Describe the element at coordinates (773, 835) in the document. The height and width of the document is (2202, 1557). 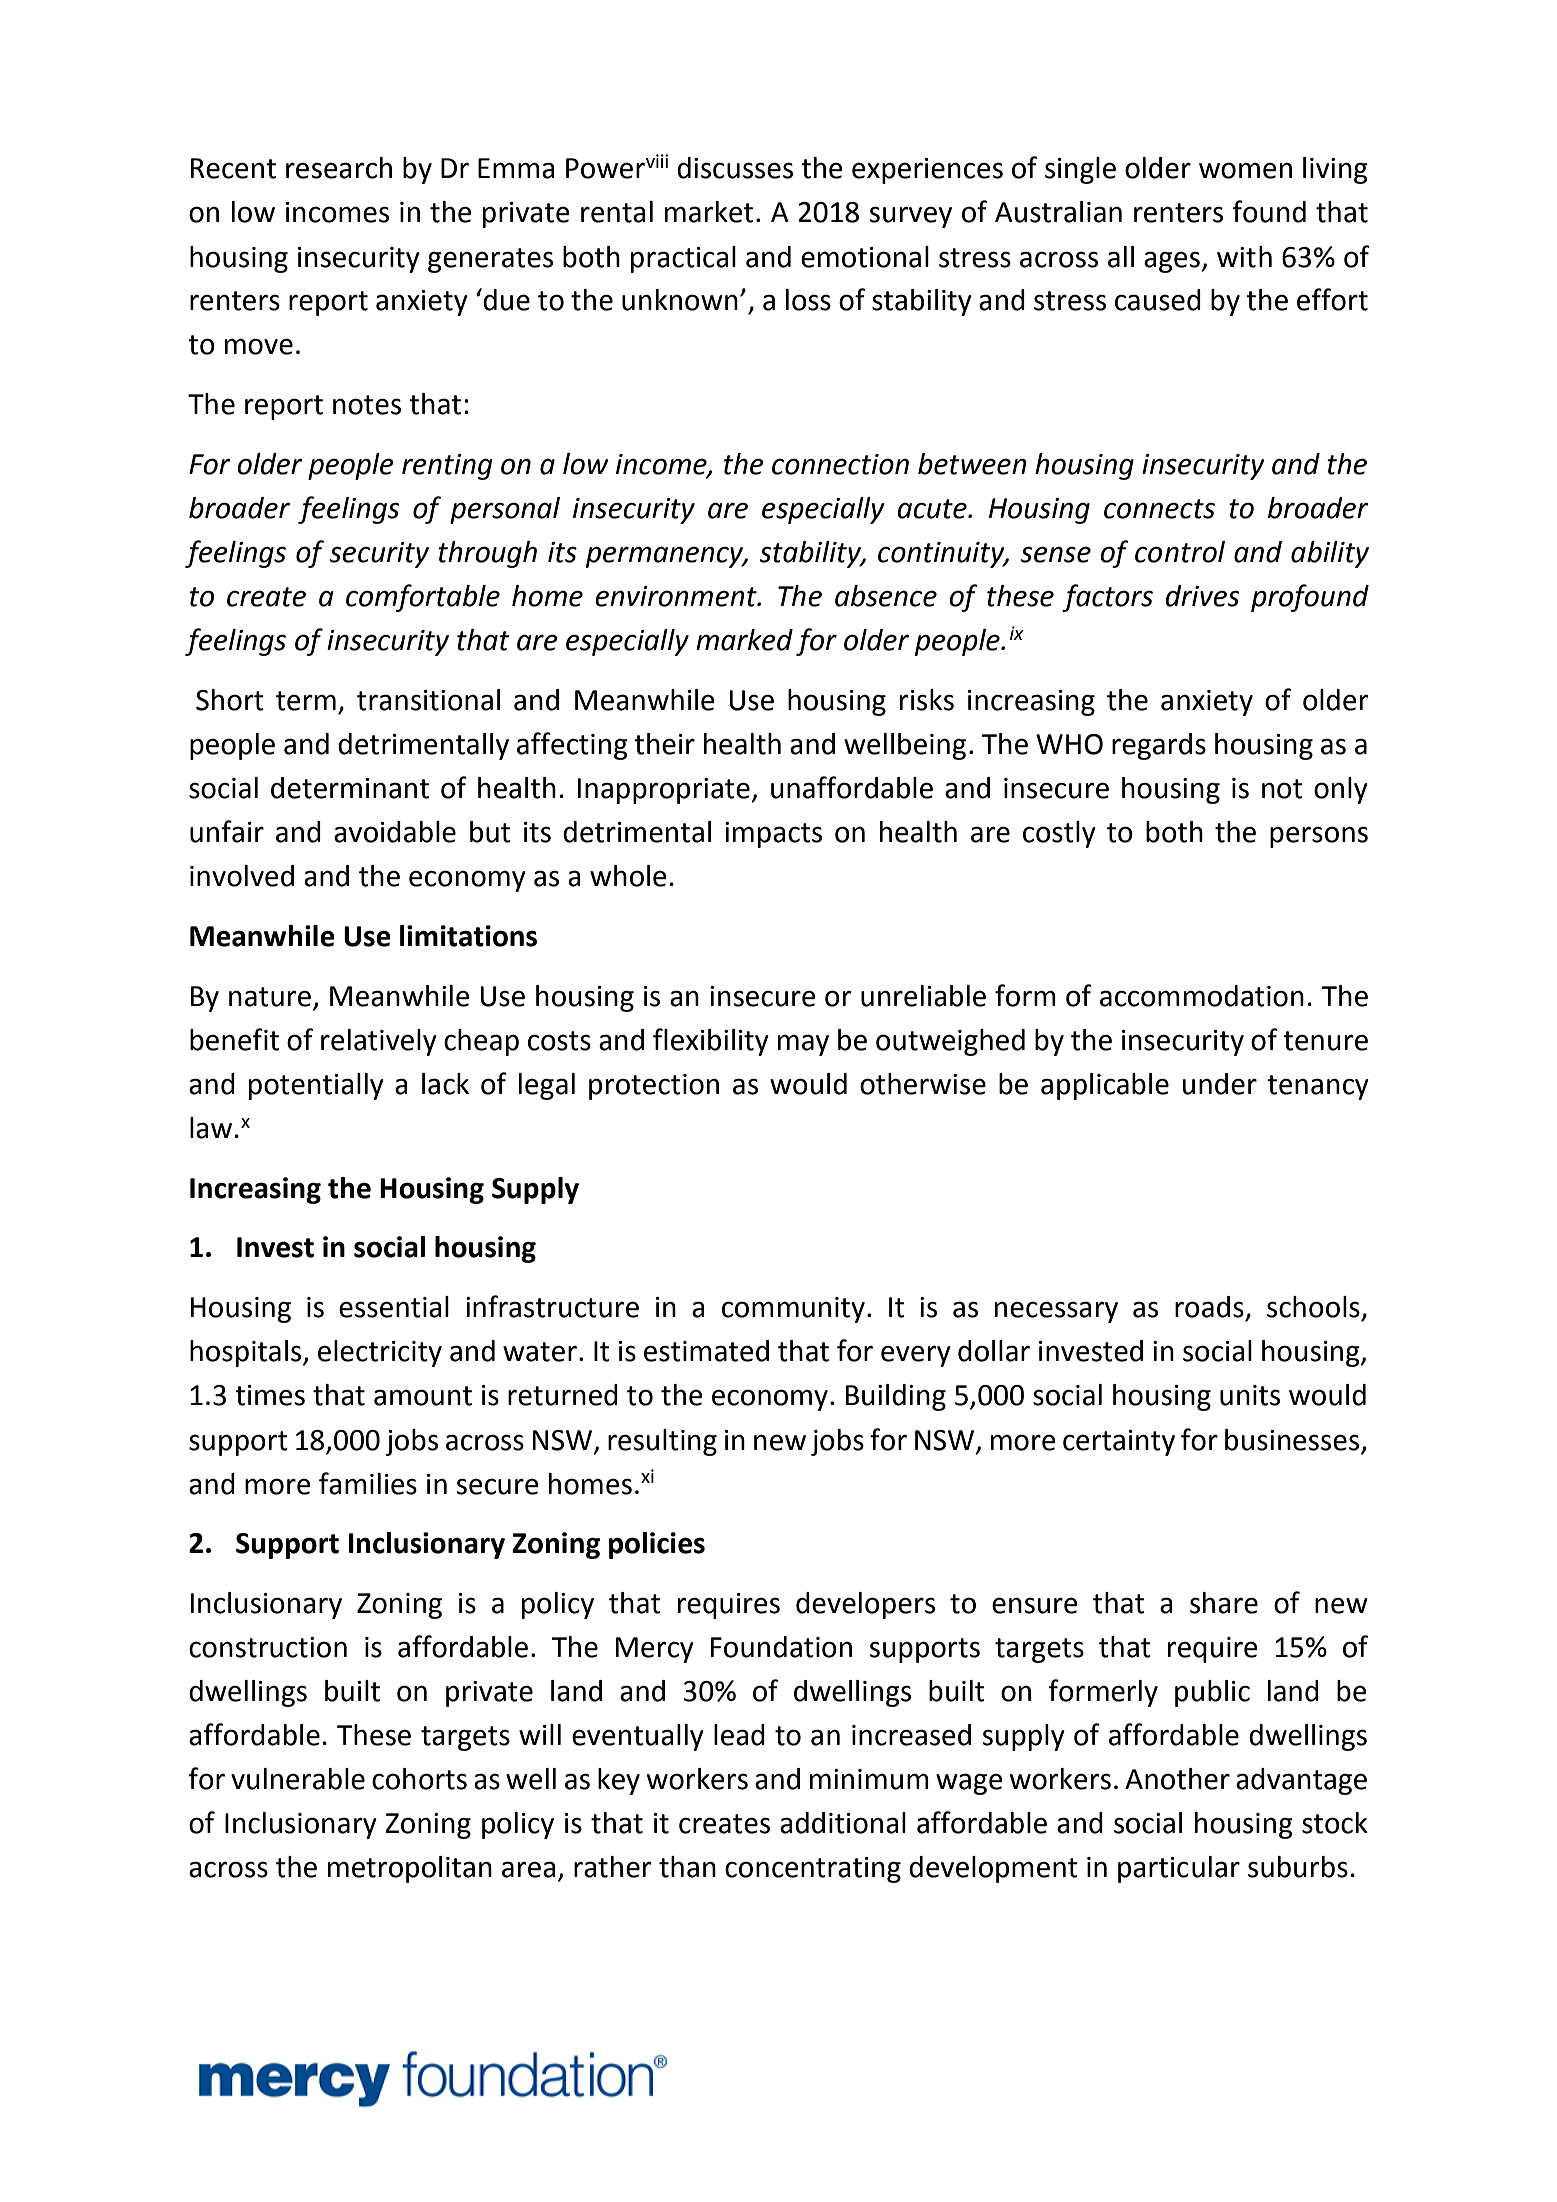
I see `impacts` at that location.
